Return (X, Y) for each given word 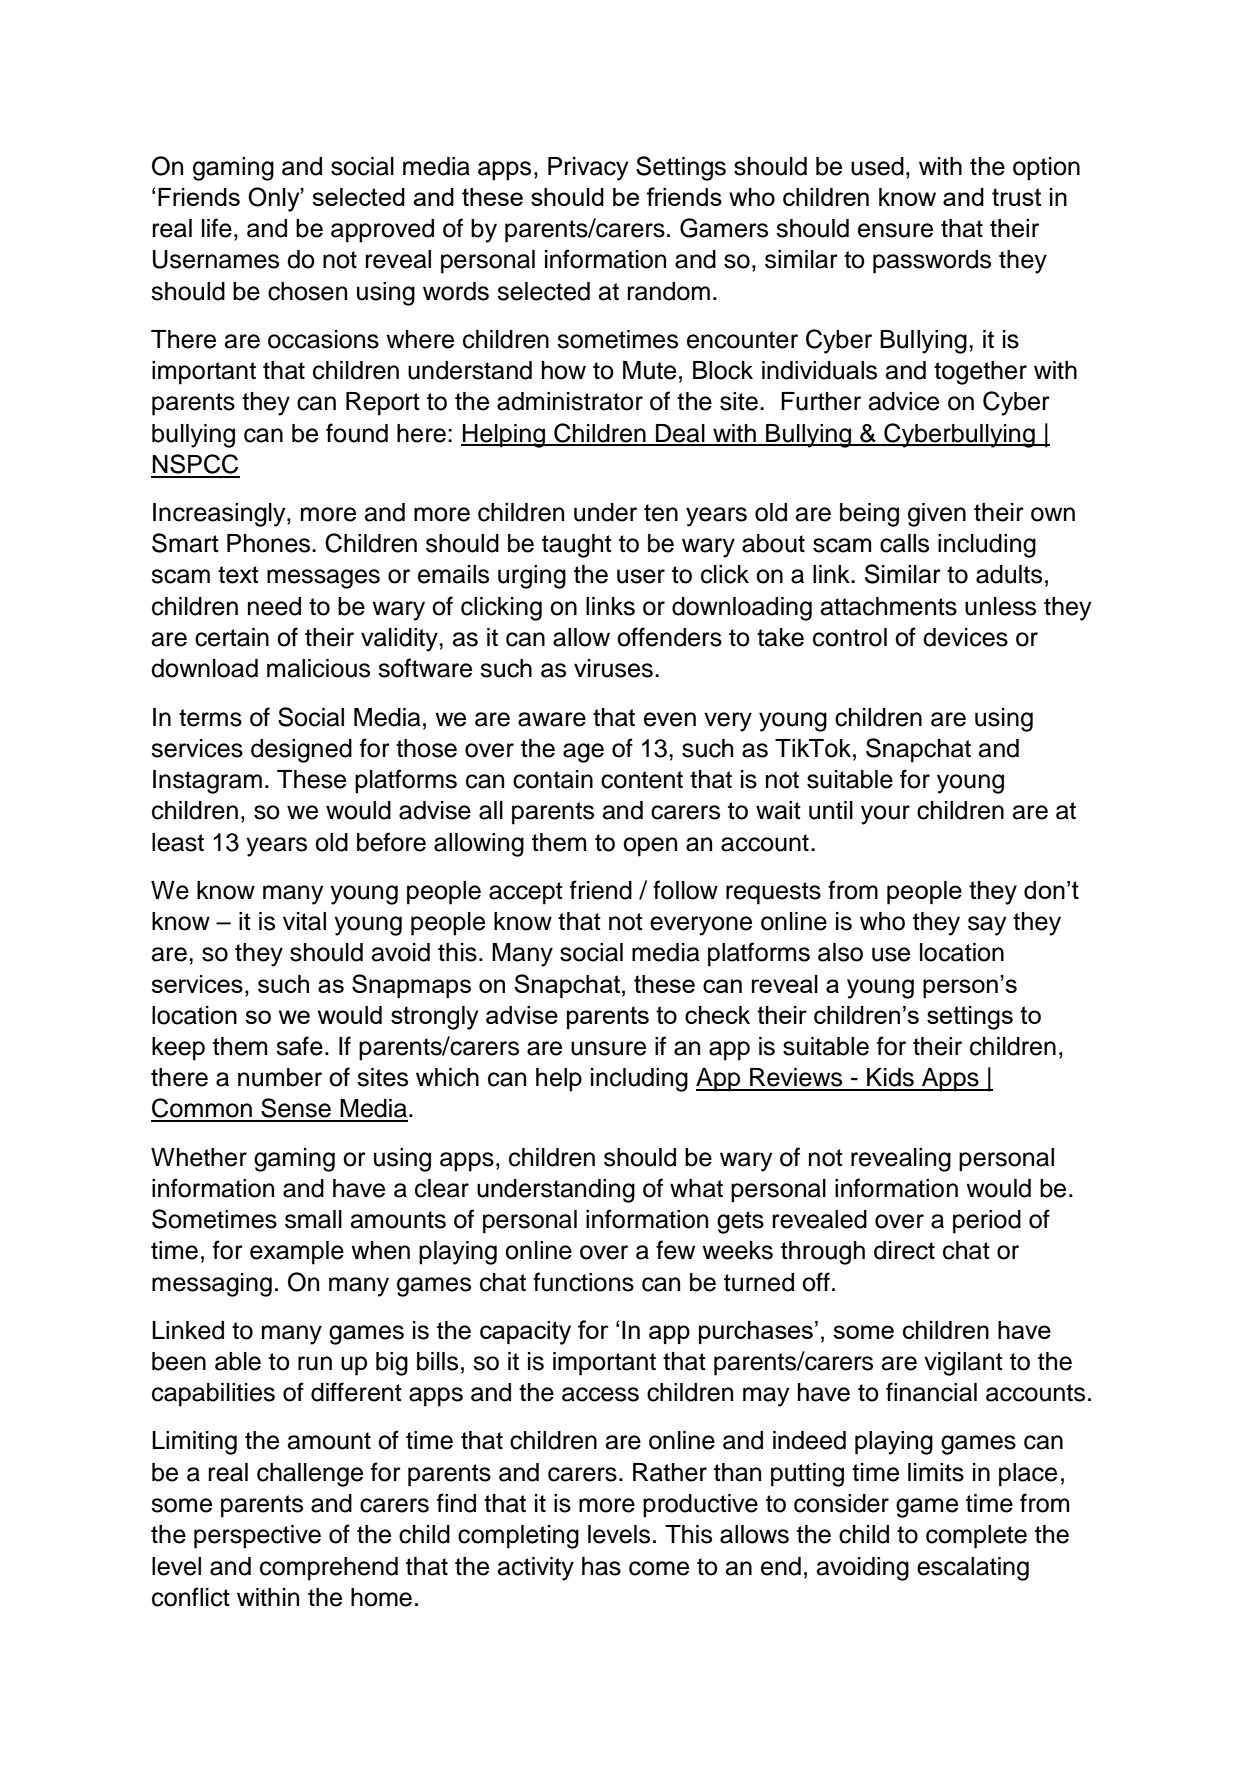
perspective (257, 1537)
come (659, 1568)
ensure (895, 230)
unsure (608, 1048)
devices (965, 637)
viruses (613, 668)
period (987, 1222)
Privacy (588, 169)
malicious (318, 668)
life (217, 228)
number (280, 1077)
